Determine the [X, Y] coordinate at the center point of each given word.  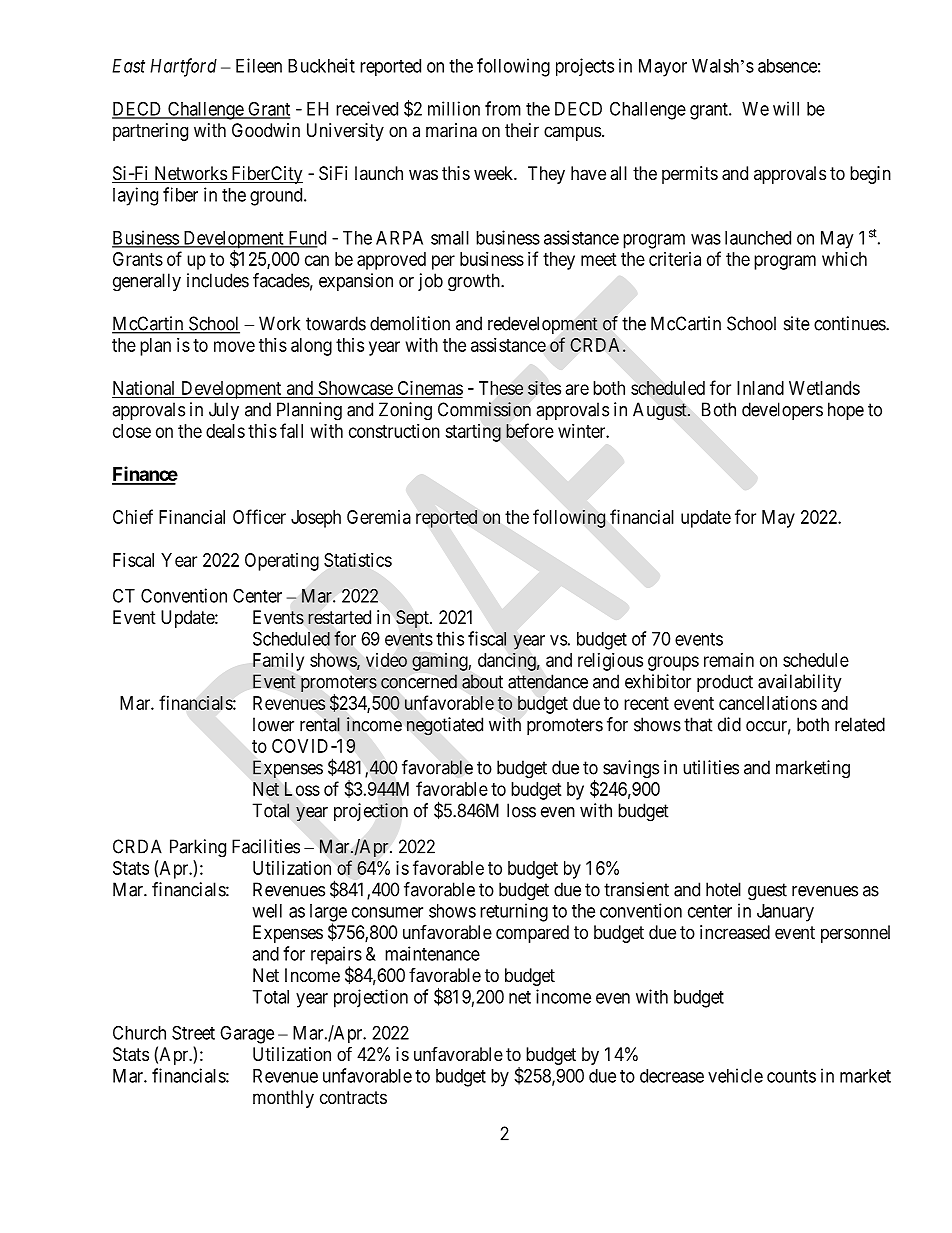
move [234, 346]
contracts [353, 1097]
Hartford [183, 67]
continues [850, 323]
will [786, 108]
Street [193, 1032]
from [503, 108]
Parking [198, 848]
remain [729, 660]
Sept [413, 619]
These [501, 388]
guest [767, 892]
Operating [282, 562]
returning [514, 912]
